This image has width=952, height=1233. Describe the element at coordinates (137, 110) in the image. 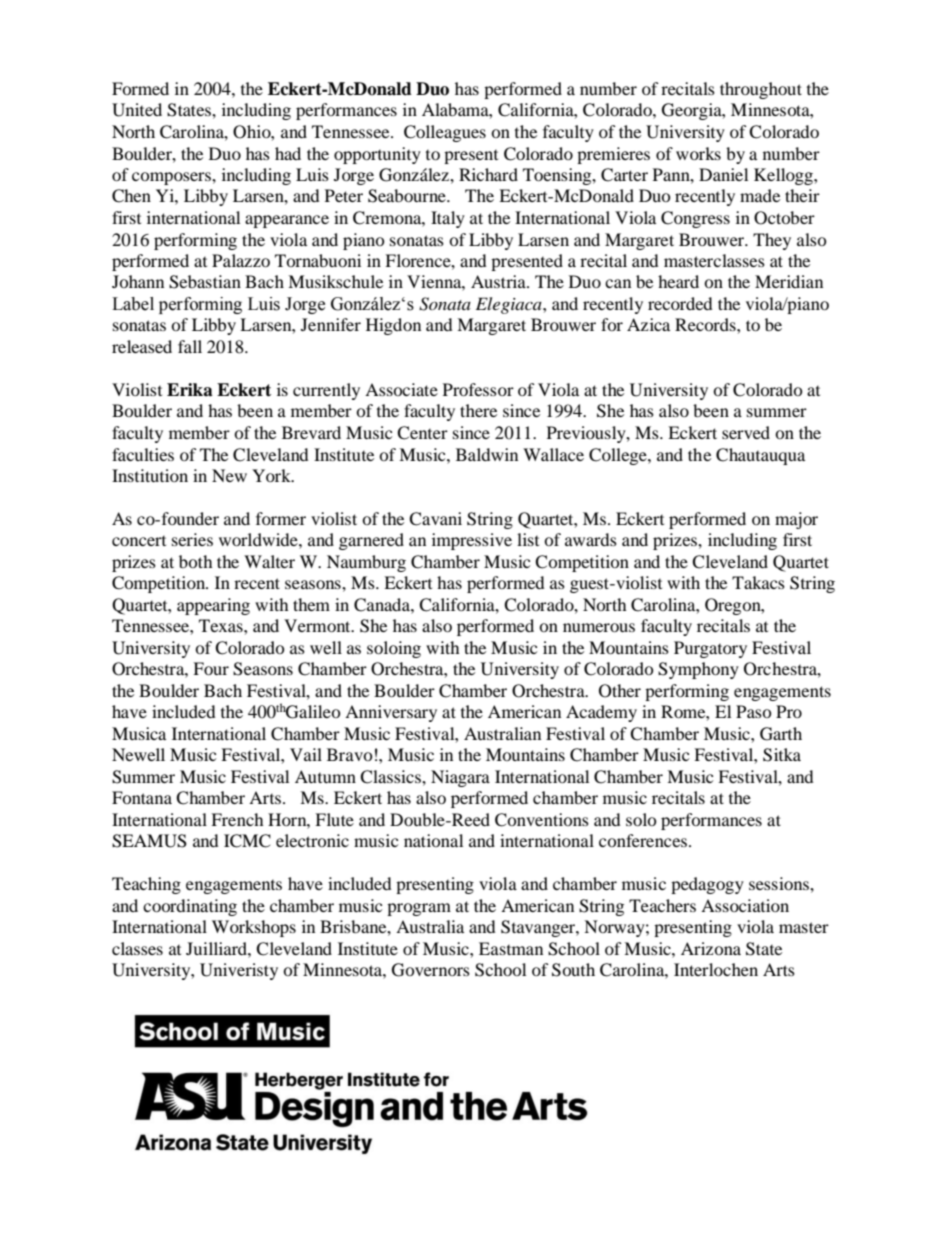

I see `United` at that location.
